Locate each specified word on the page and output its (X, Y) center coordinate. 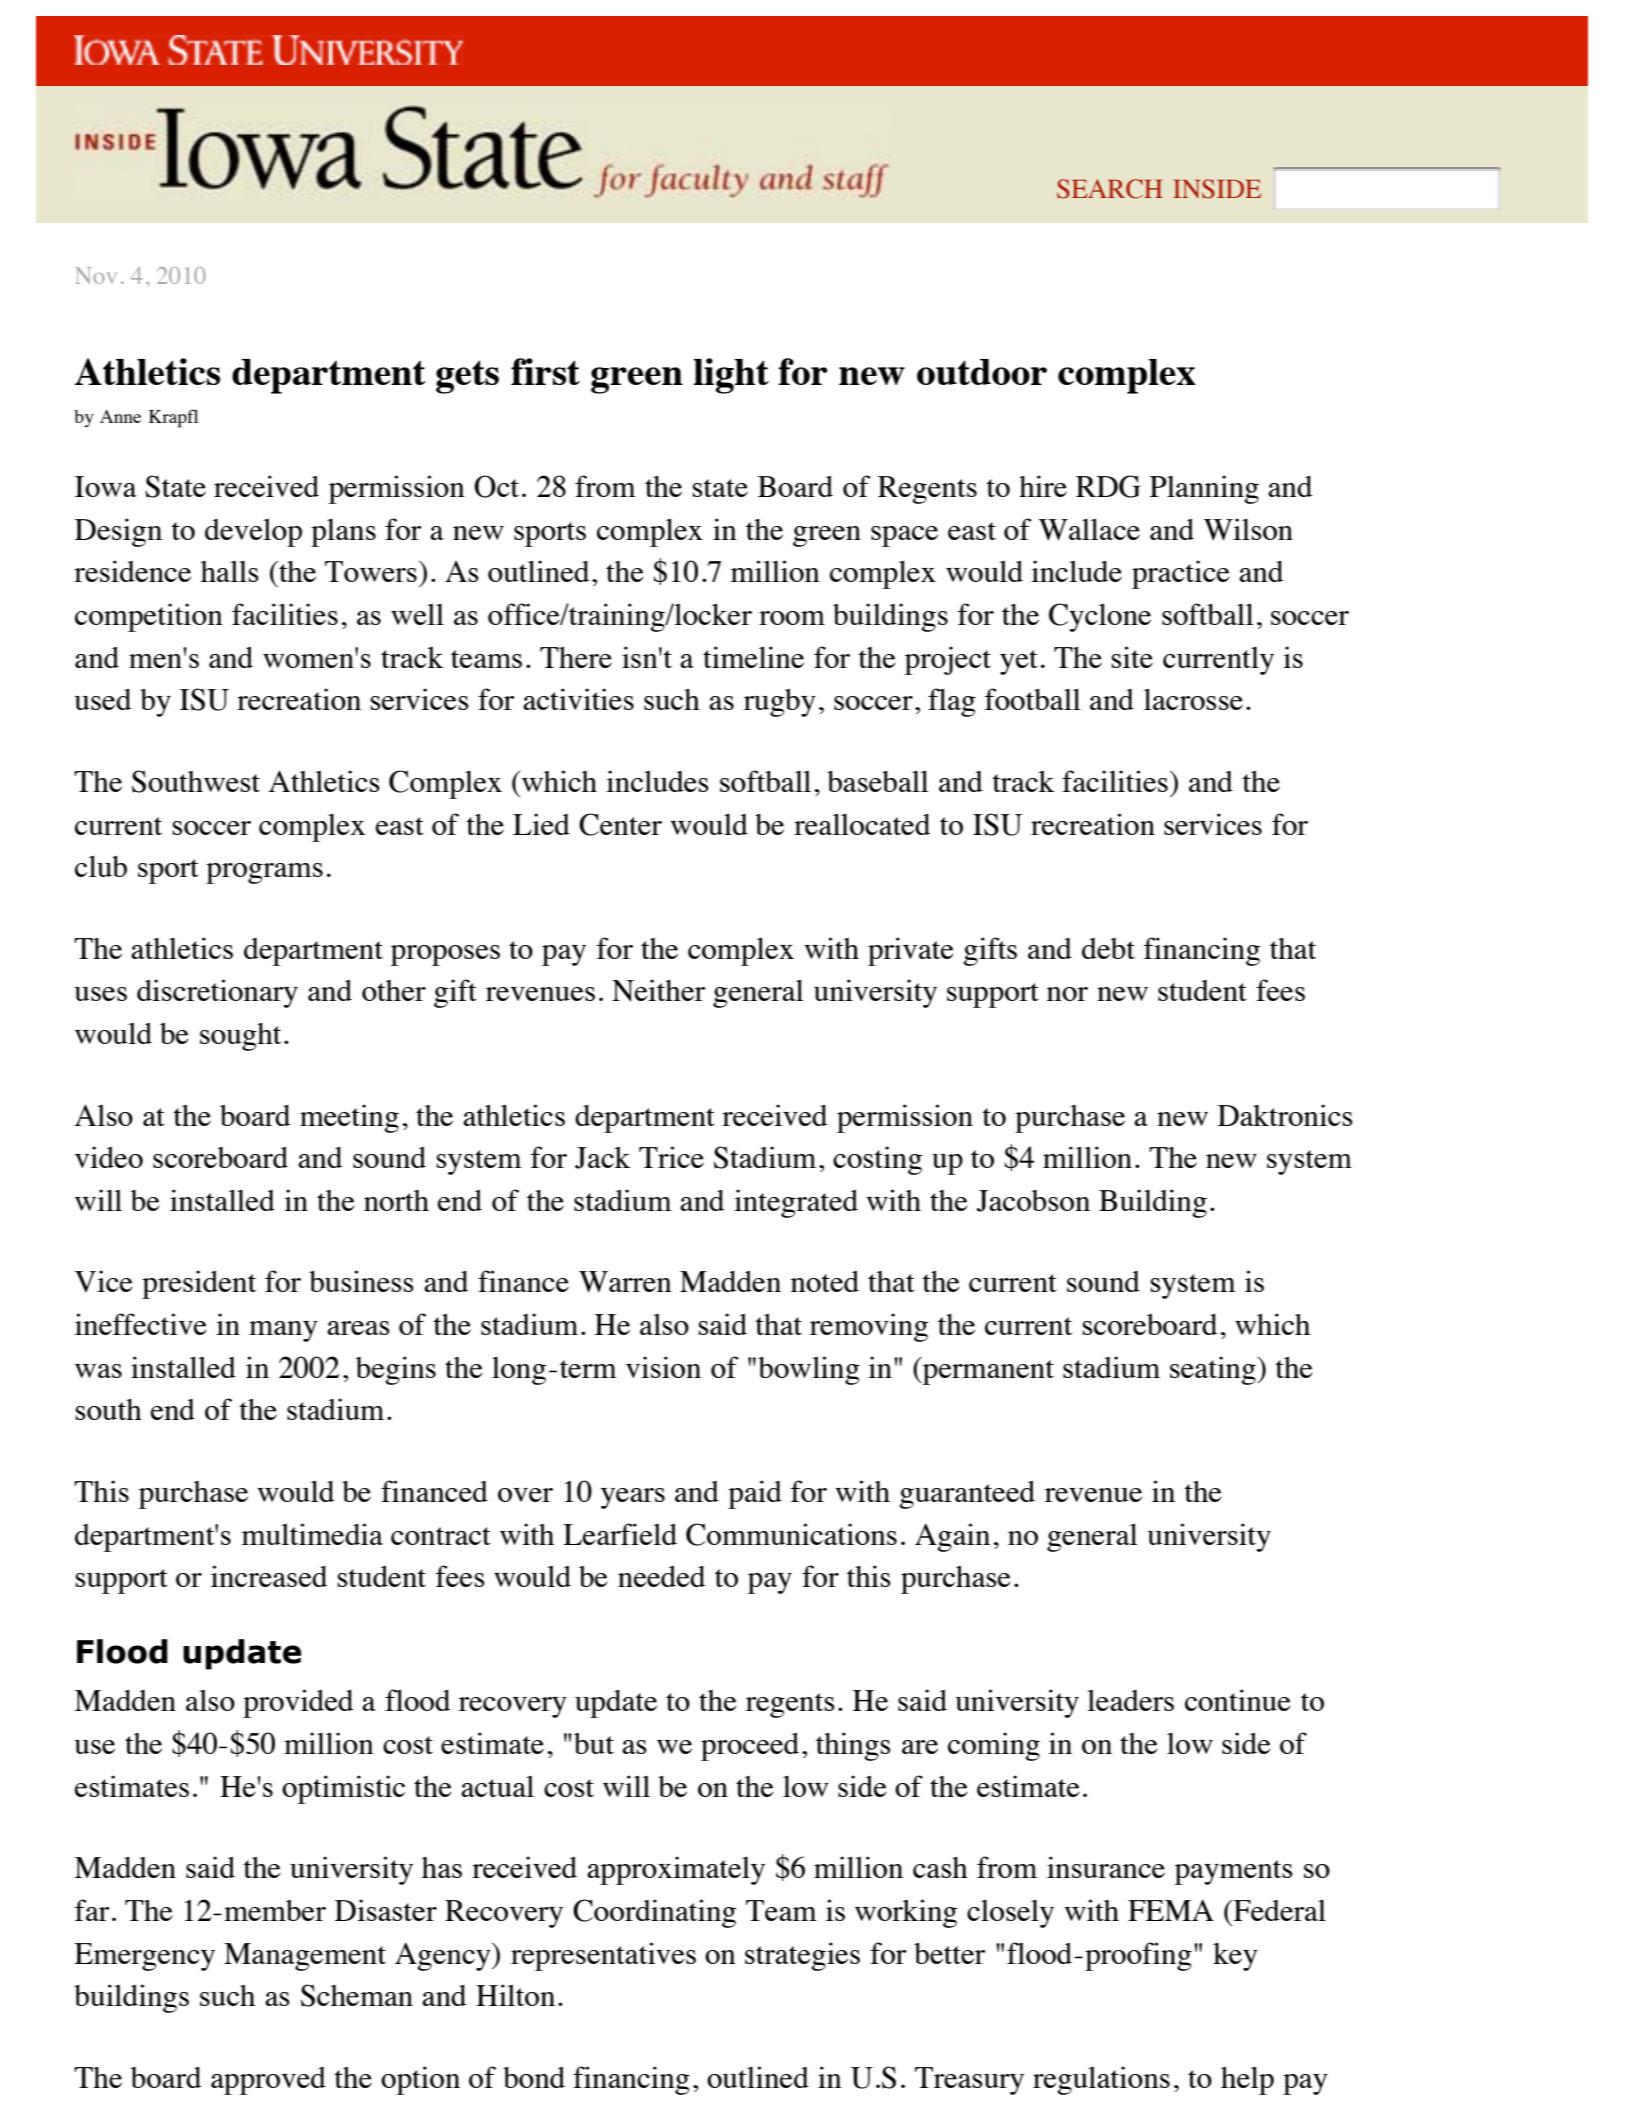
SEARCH (1110, 189)
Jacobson (1033, 1201)
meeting (349, 1118)
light (731, 376)
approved (268, 2081)
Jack (602, 1158)
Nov (95, 275)
